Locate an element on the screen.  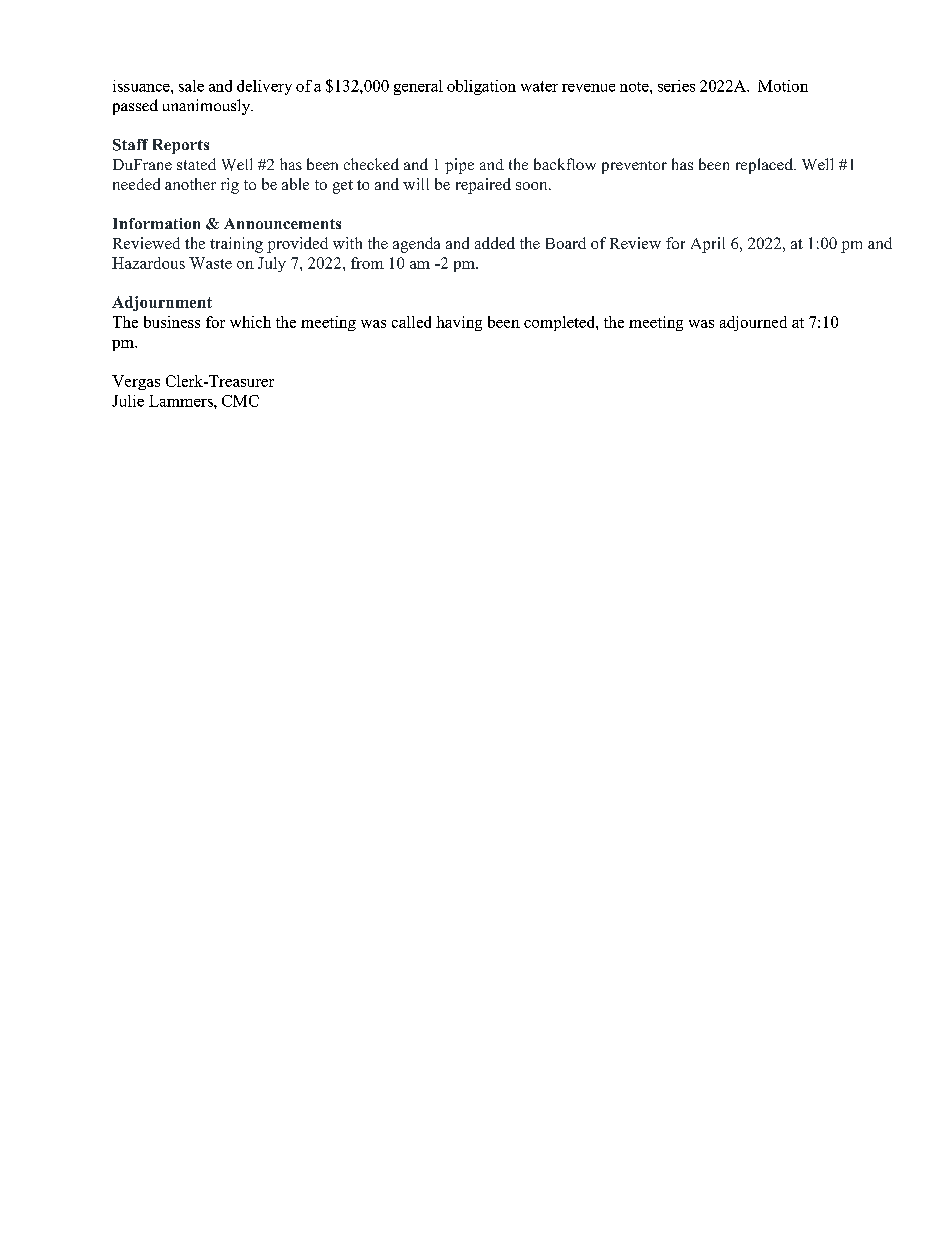
April is located at coordinates (708, 245).
